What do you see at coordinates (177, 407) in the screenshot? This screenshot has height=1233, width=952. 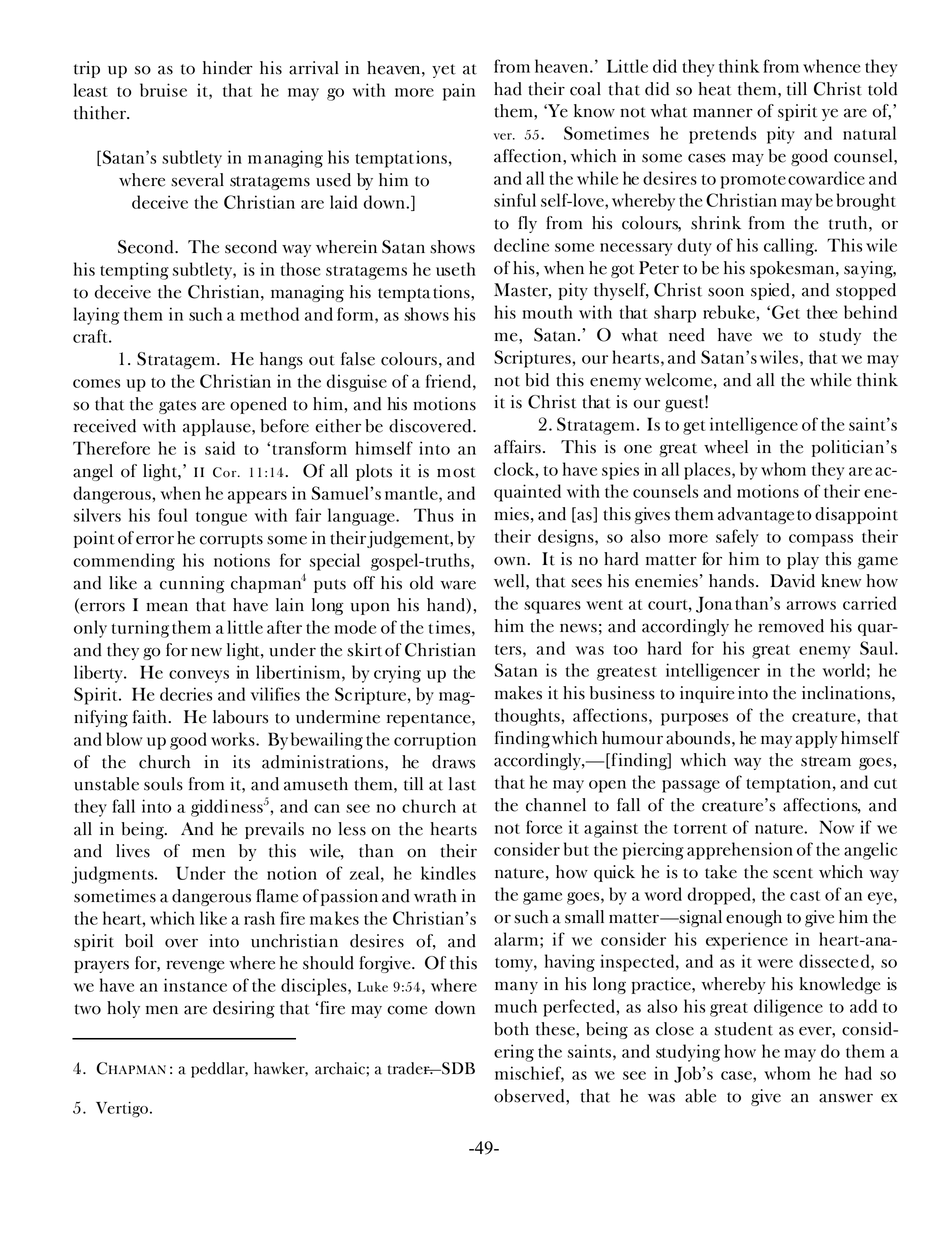 I see `gates` at bounding box center [177, 407].
